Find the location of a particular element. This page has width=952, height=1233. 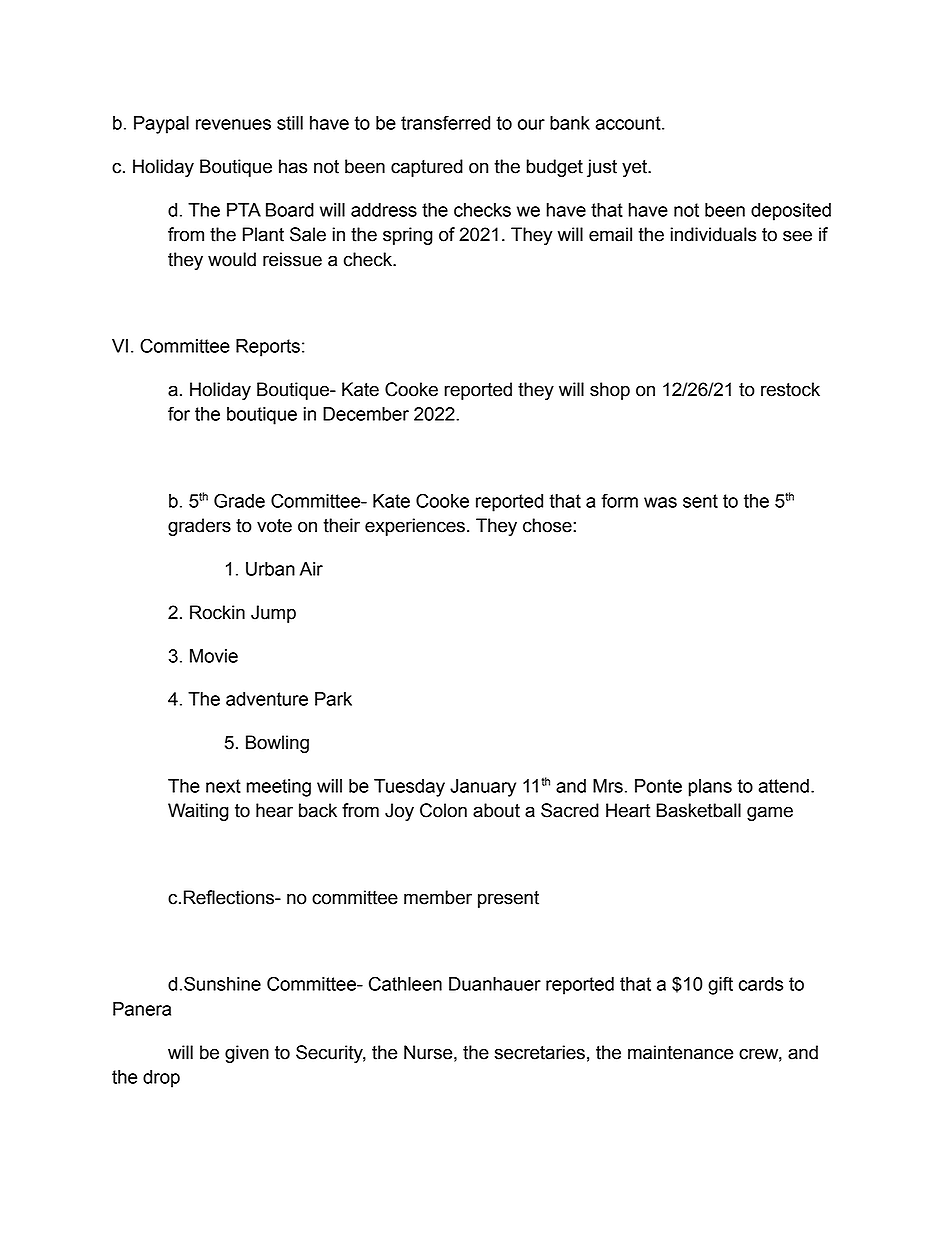

yet is located at coordinates (635, 168).
